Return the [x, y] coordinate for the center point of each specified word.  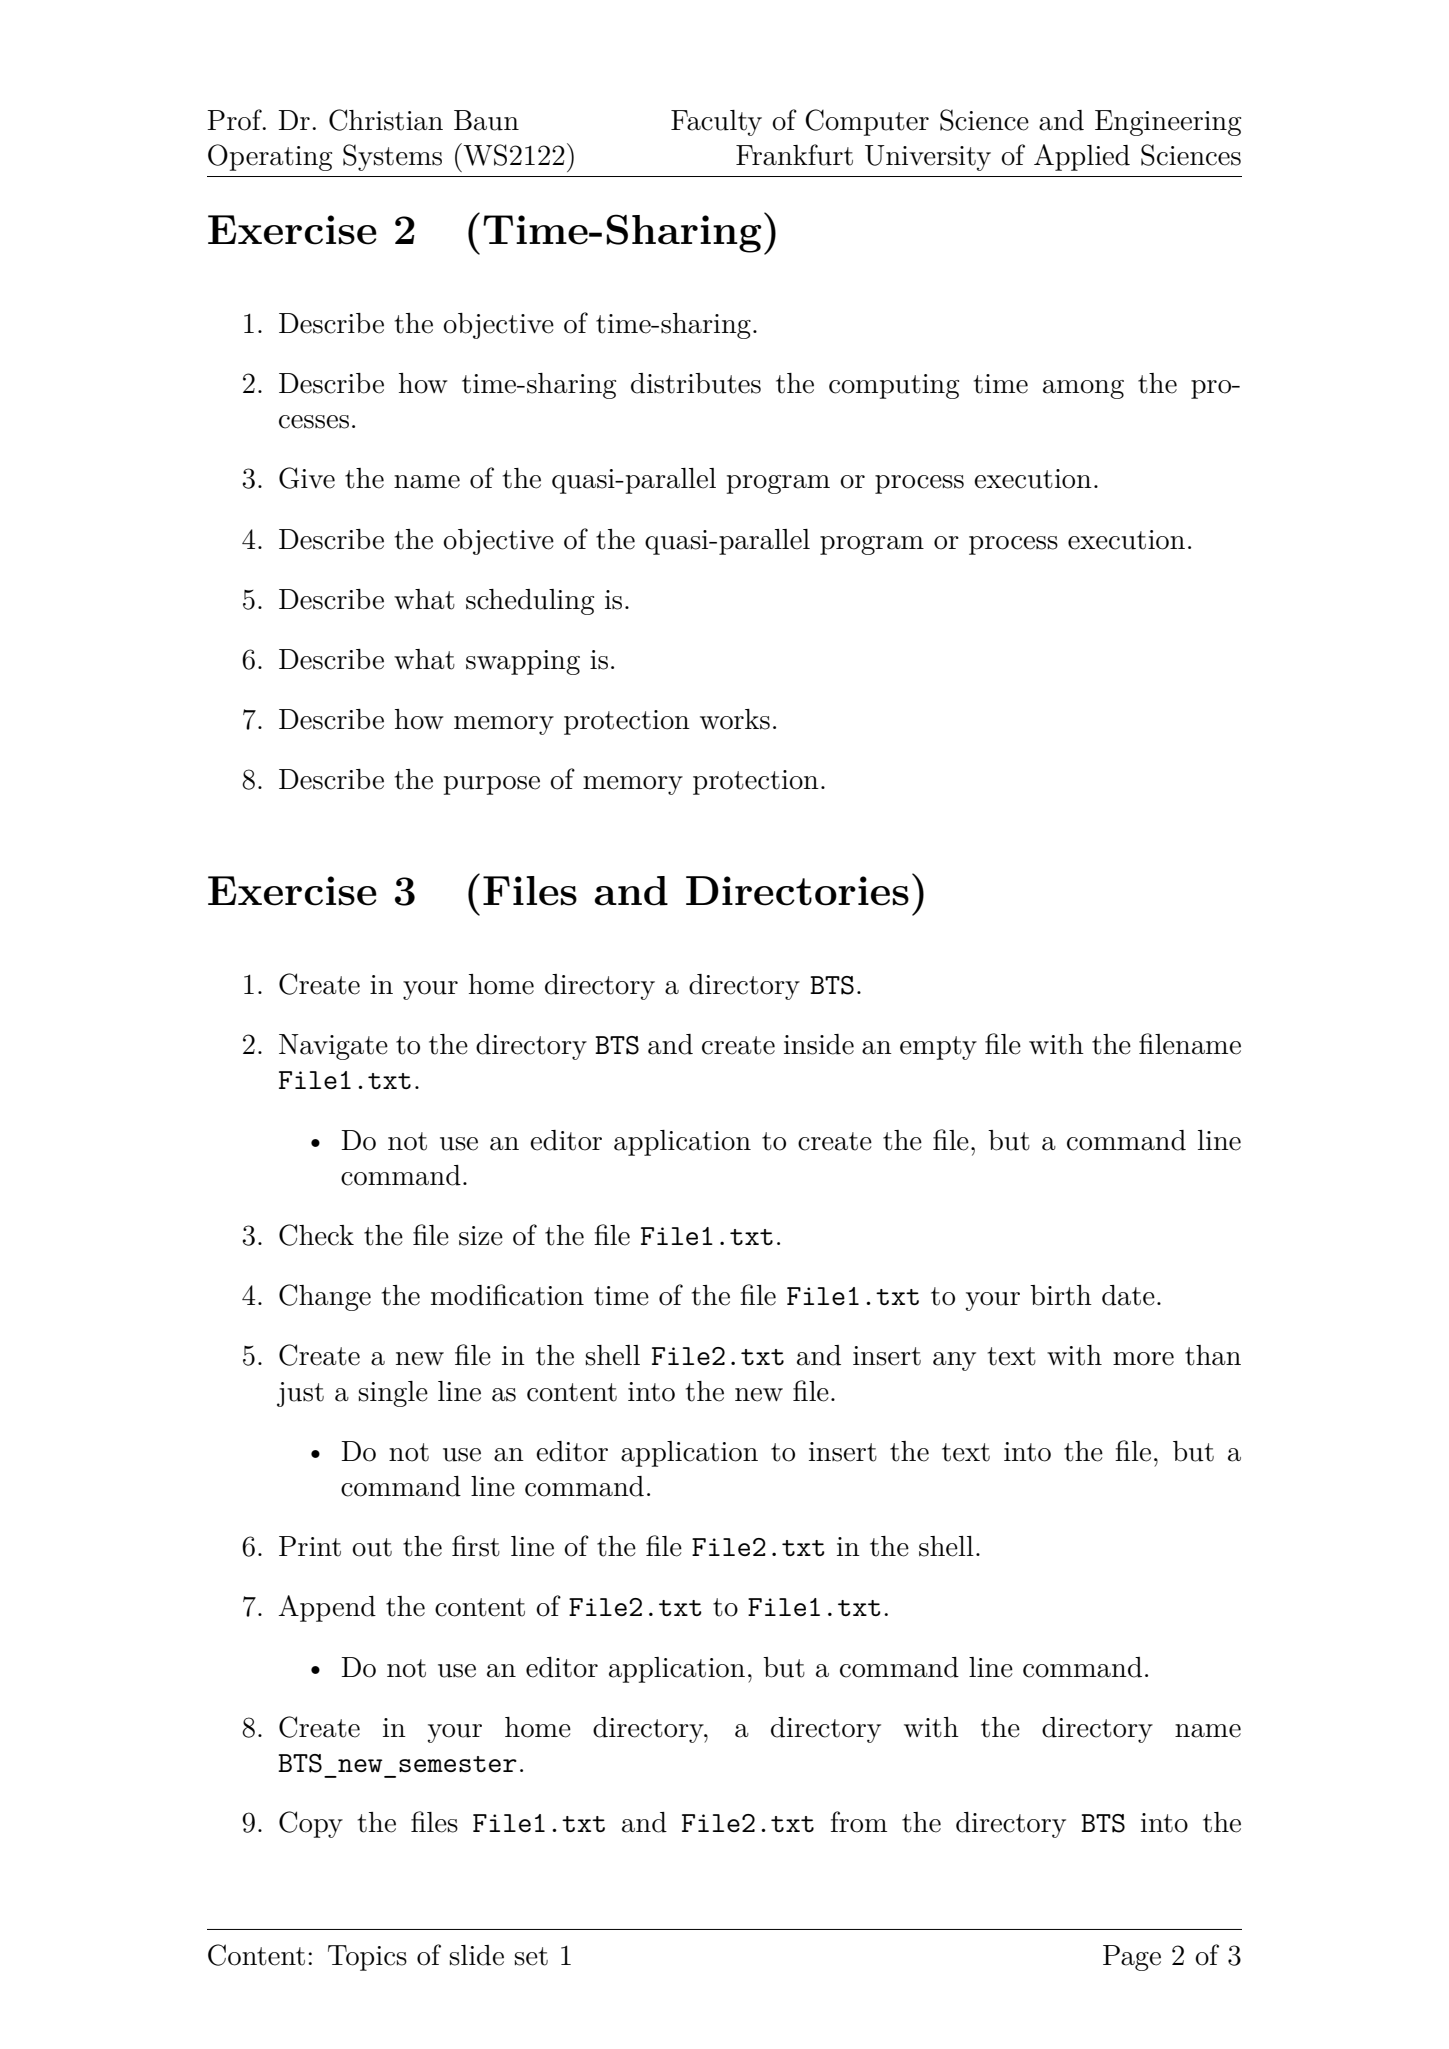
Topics [367, 1958]
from [859, 1822]
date [1128, 1295]
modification [507, 1295]
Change [325, 1297]
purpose [492, 785]
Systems [392, 157]
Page [1132, 1958]
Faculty [716, 123]
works [735, 719]
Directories [797, 891]
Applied [1082, 157]
